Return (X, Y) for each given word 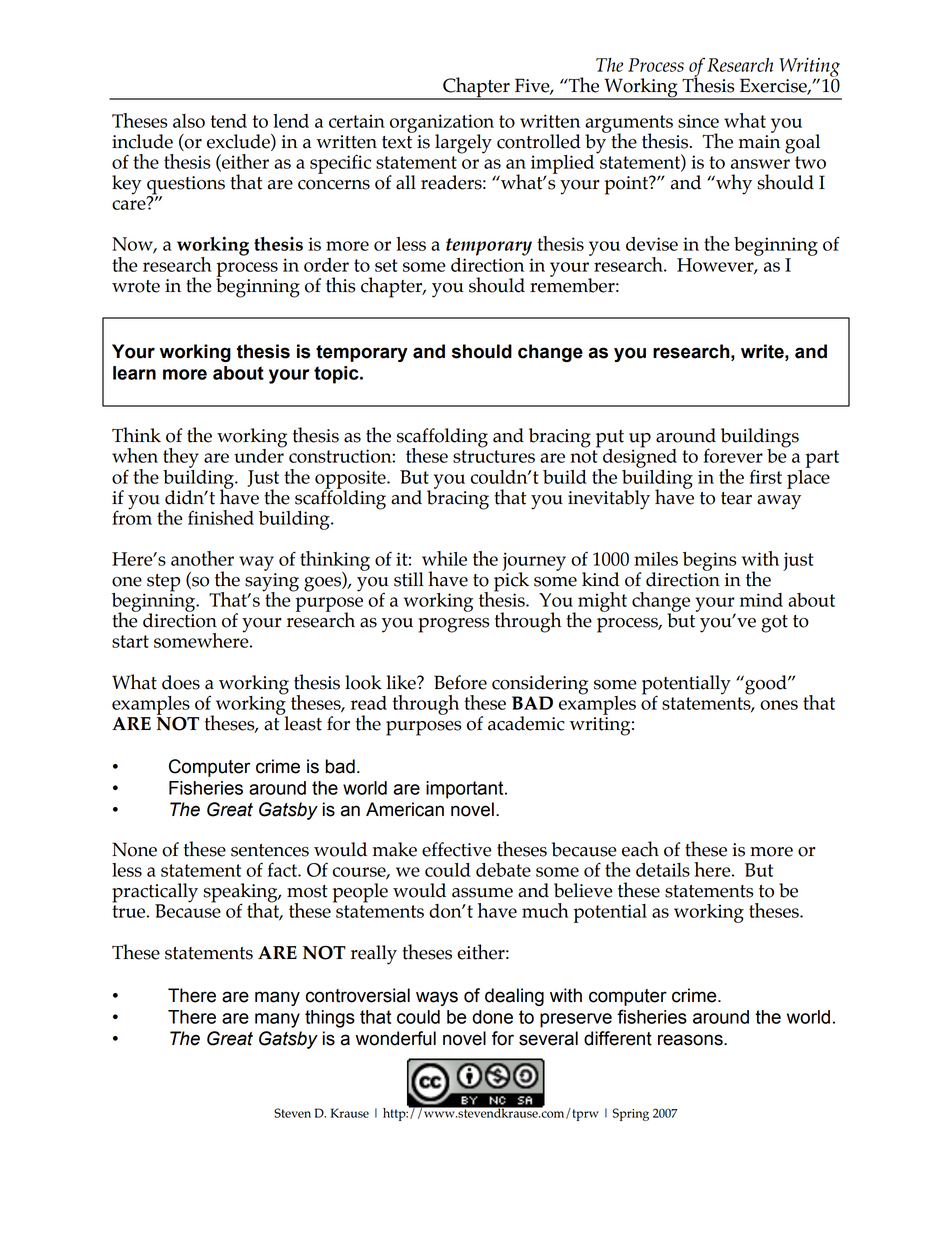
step (163, 584)
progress (453, 625)
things (330, 1019)
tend (229, 121)
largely (463, 144)
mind (761, 600)
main (759, 142)
